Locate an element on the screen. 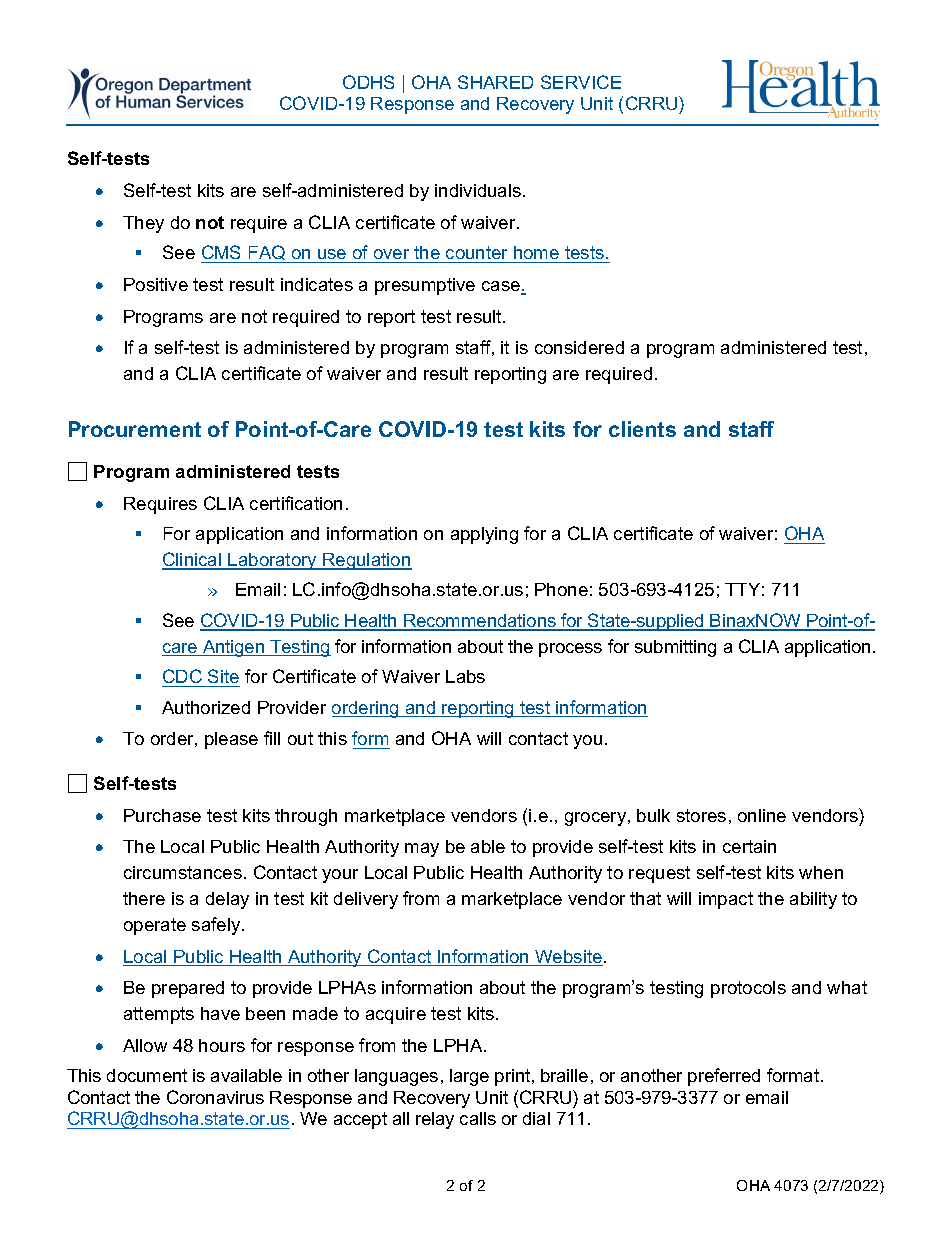 The image size is (952, 1233). Recommendations is located at coordinates (480, 622).
